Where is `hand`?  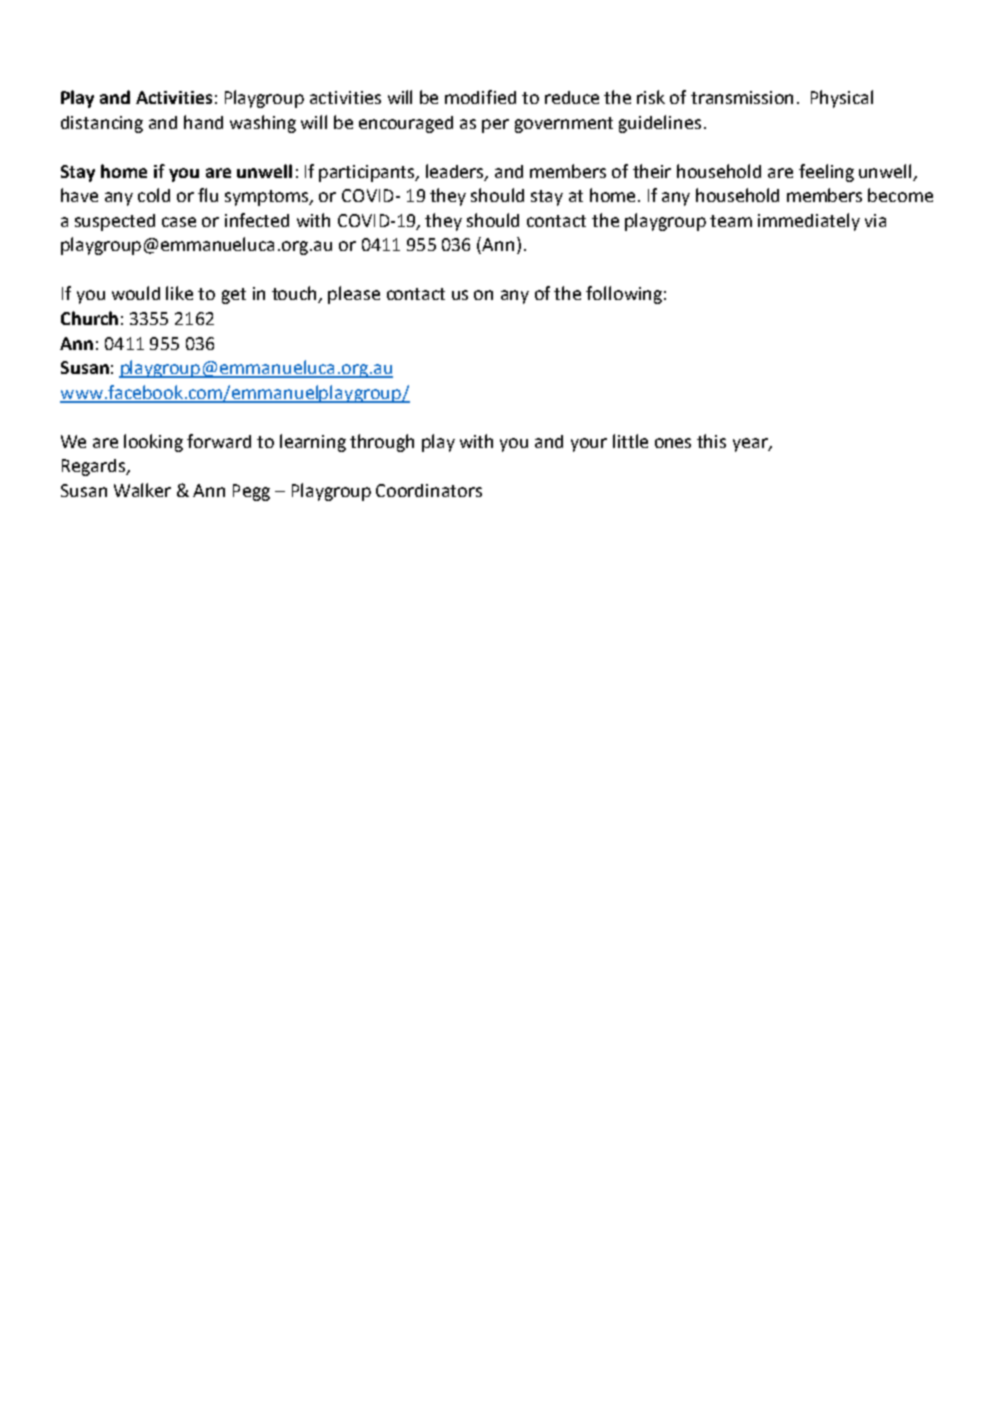 hand is located at coordinates (203, 122).
